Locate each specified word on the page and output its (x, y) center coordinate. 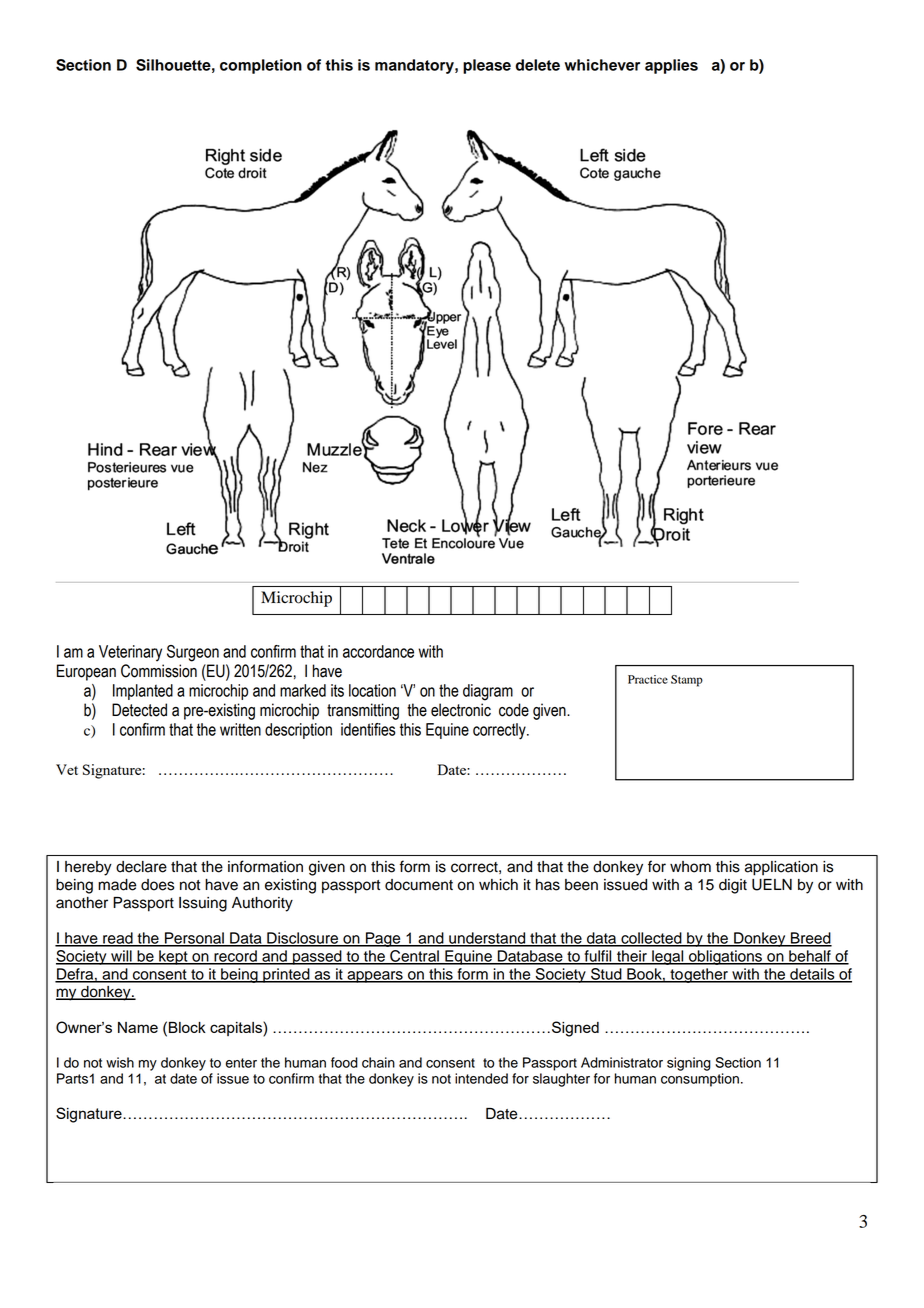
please (487, 66)
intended (481, 1078)
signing (689, 1064)
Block (187, 1027)
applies (671, 66)
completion (261, 66)
